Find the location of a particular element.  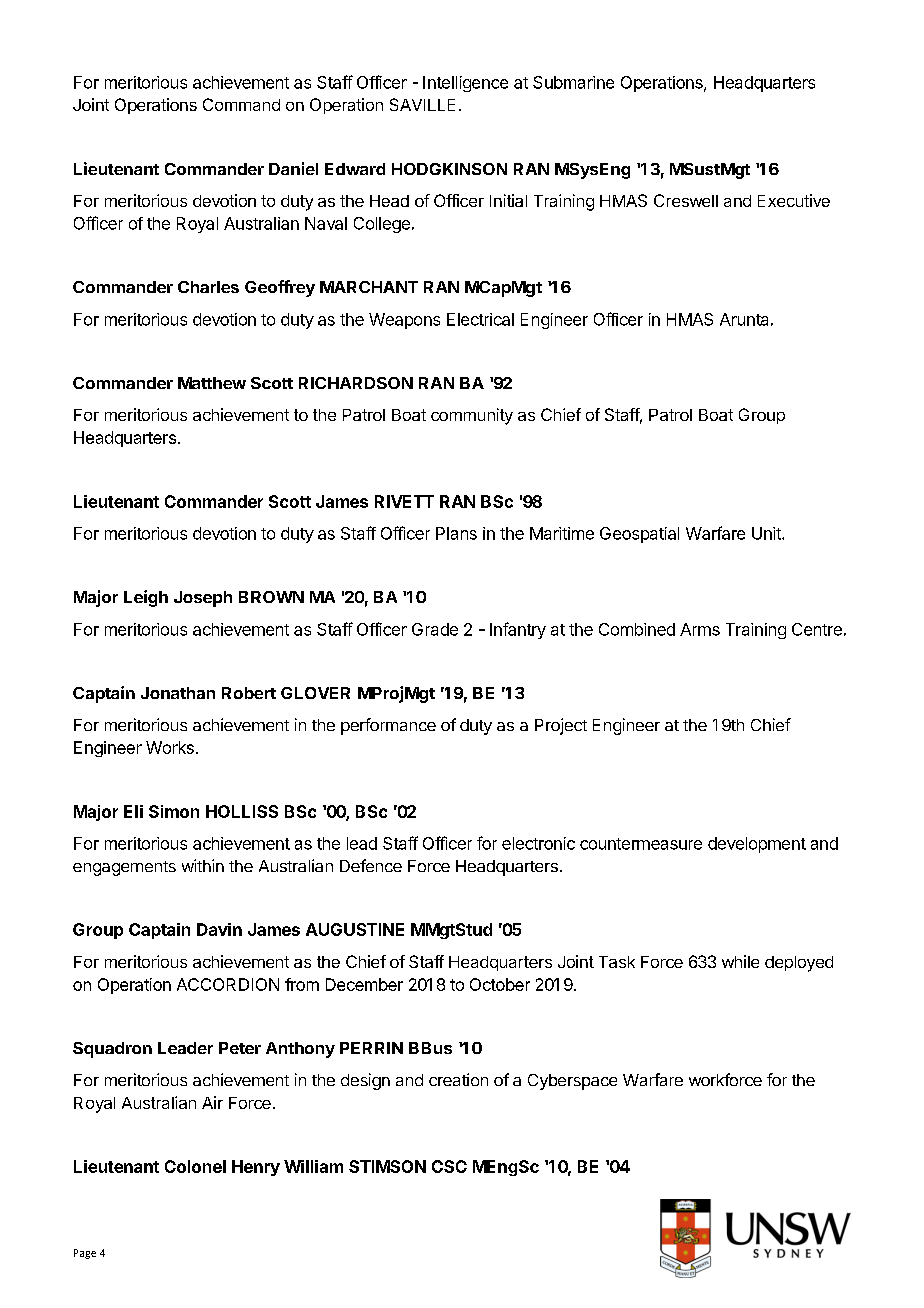

Plans is located at coordinates (456, 533).
